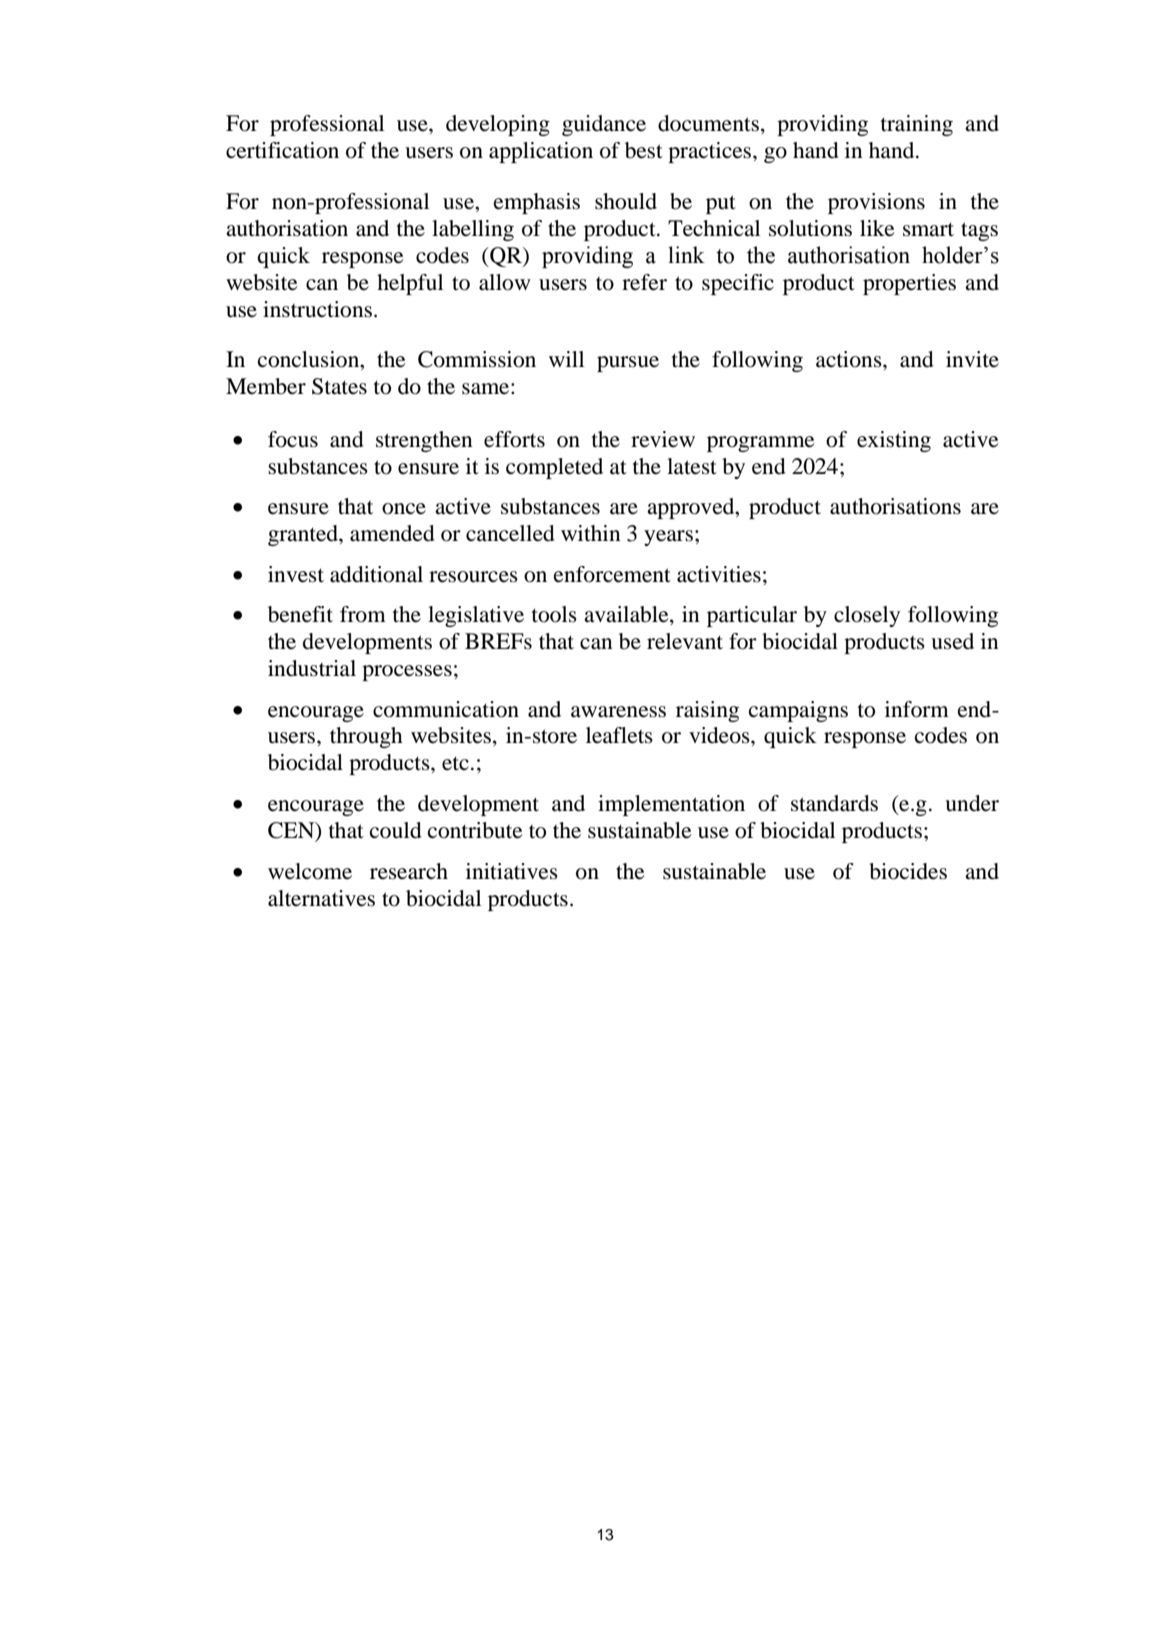 This screenshot has height=1649, width=1166. I want to click on best, so click(644, 150).
